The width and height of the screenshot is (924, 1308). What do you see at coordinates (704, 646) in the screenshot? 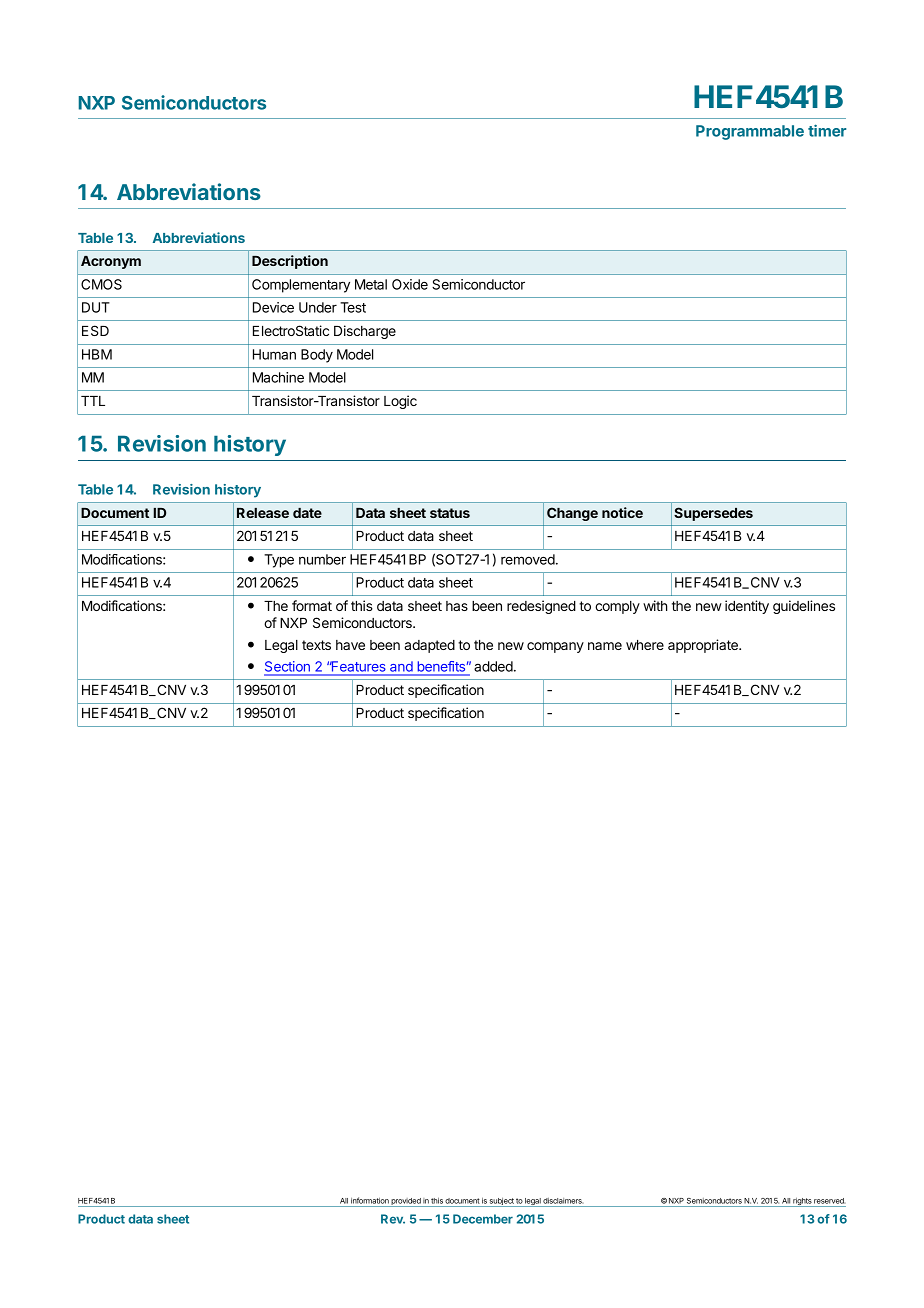
I see `appropriate` at bounding box center [704, 646].
